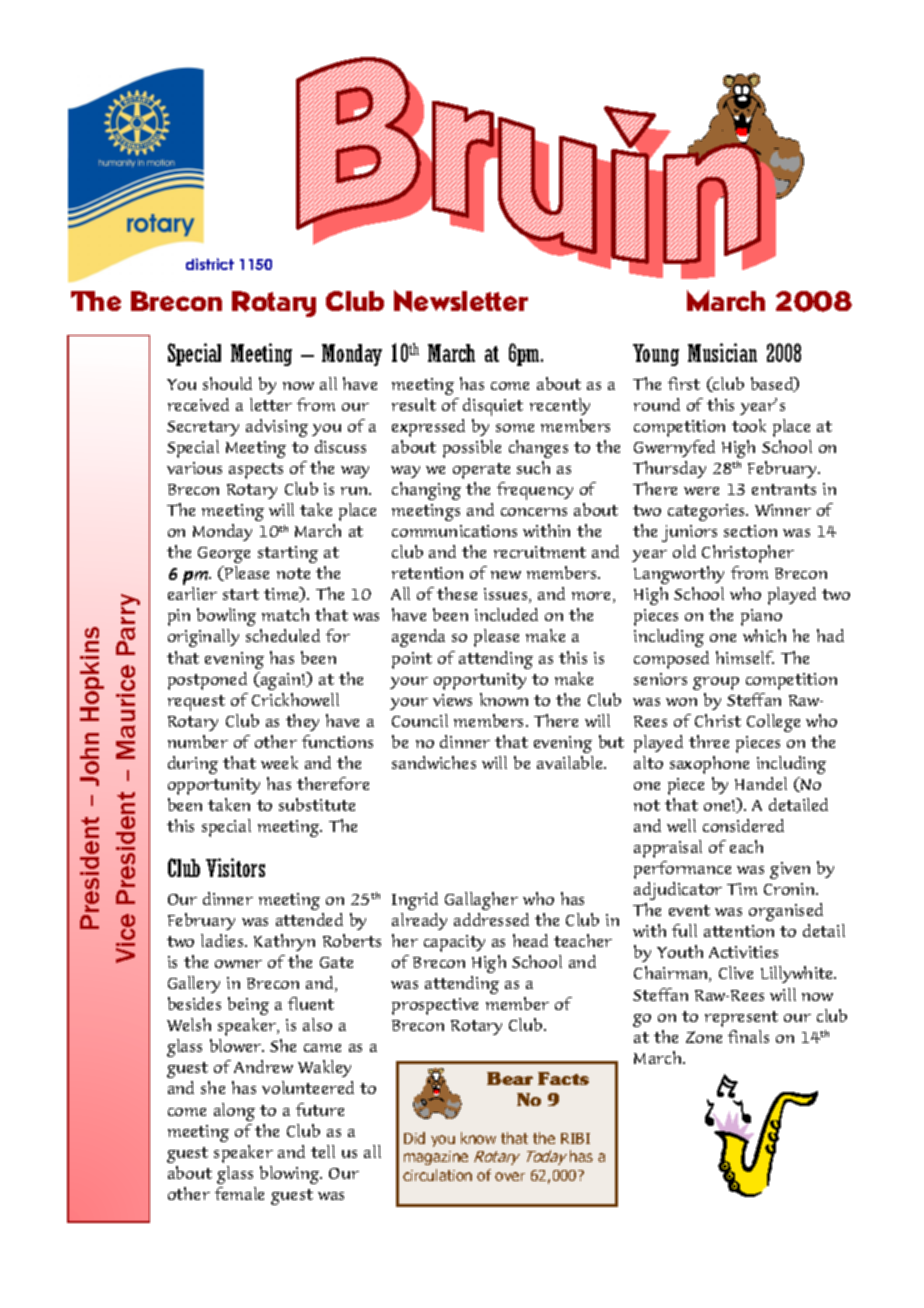  I want to click on being, so click(248, 1006).
